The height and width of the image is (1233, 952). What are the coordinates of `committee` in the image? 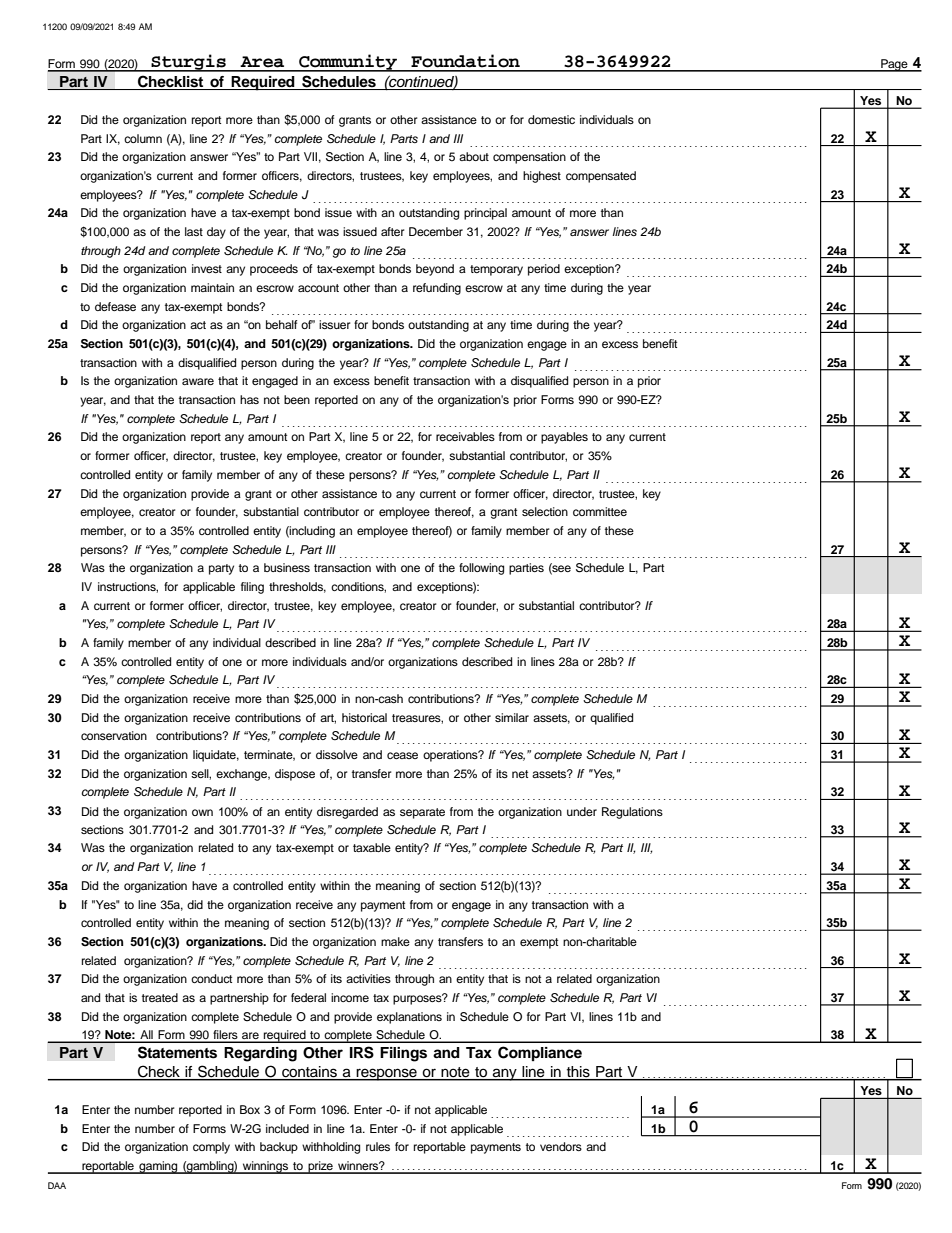 It's located at (600, 511).
